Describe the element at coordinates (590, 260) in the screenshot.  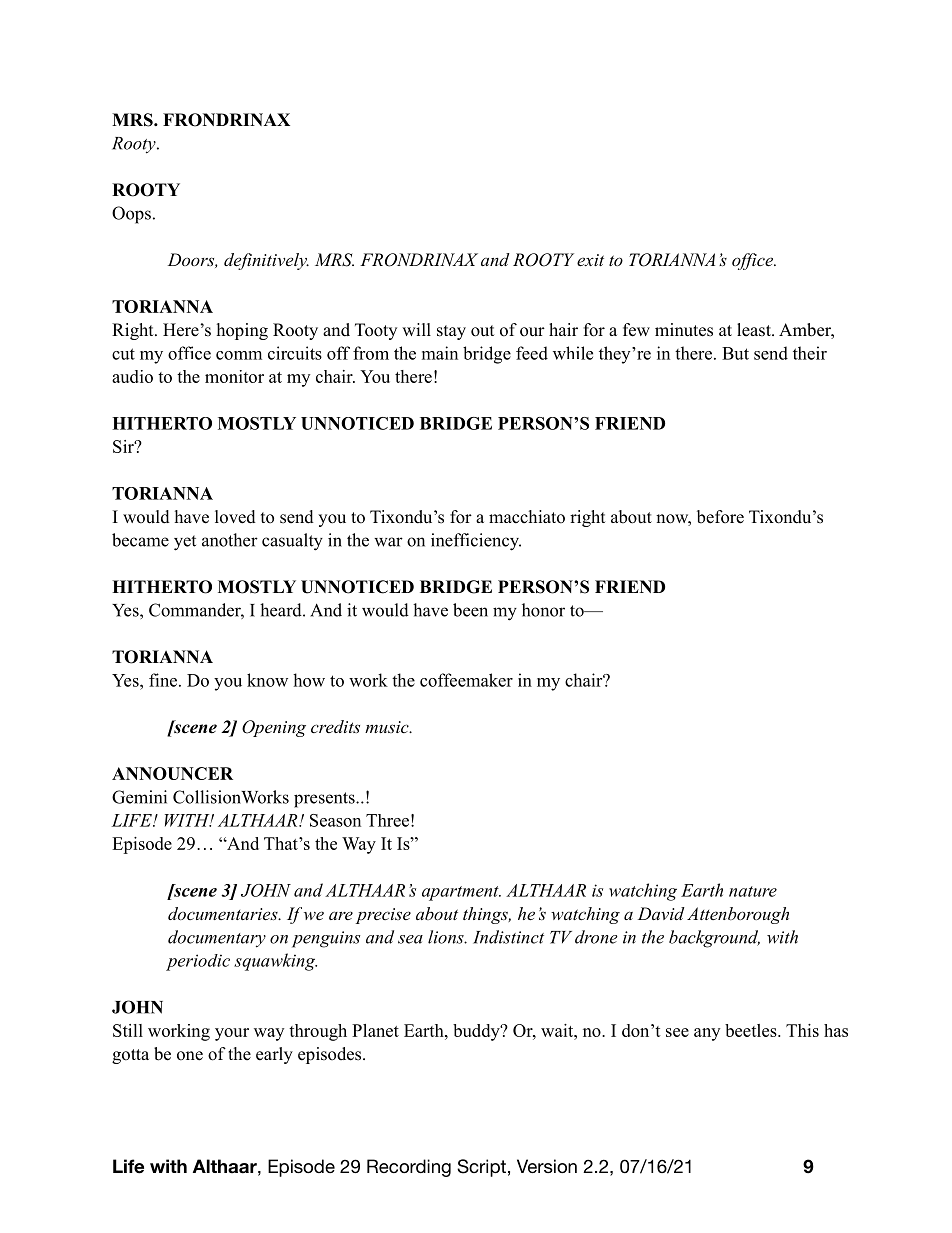
I see `exit` at that location.
